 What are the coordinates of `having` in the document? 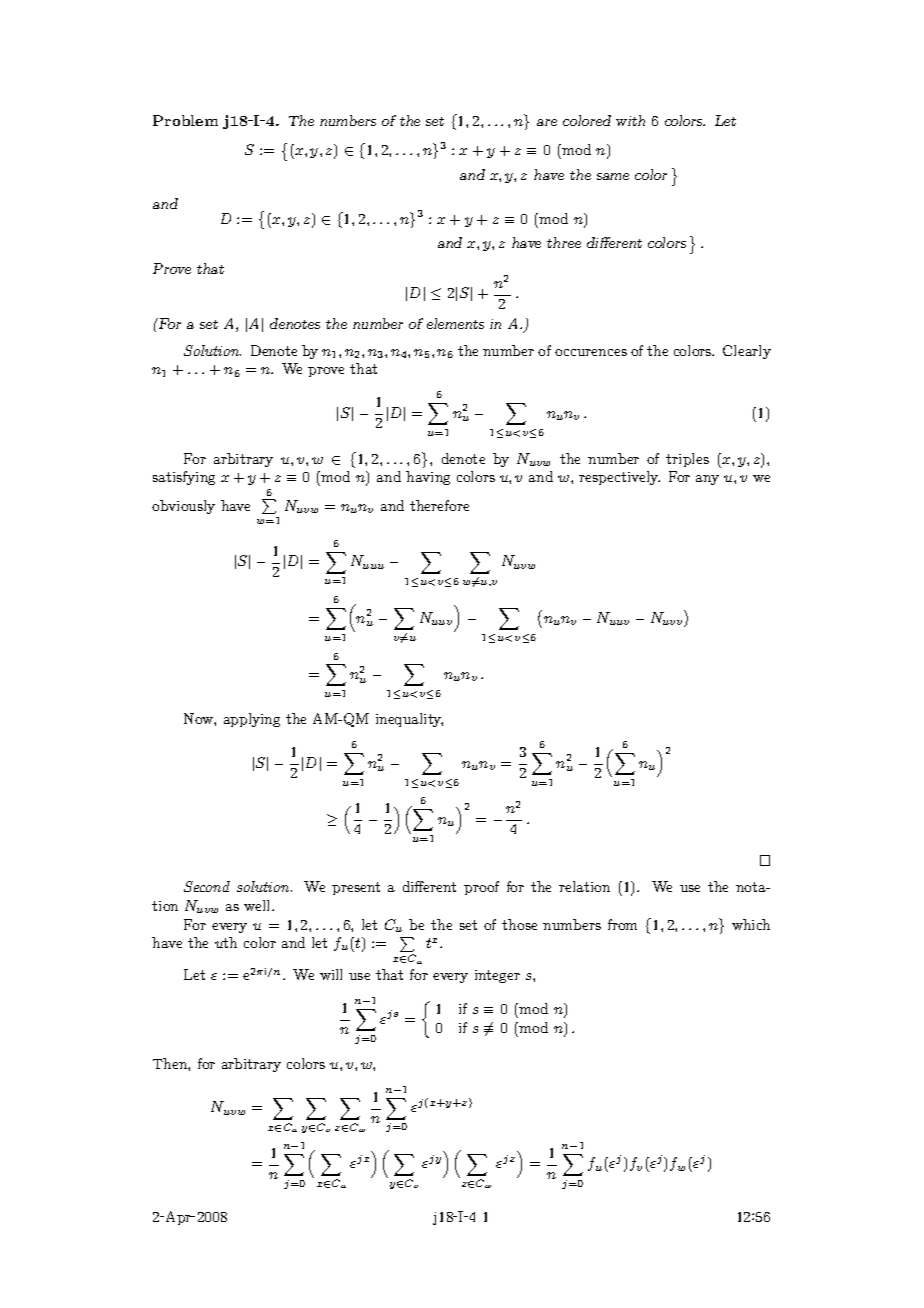 It's located at (428, 478).
